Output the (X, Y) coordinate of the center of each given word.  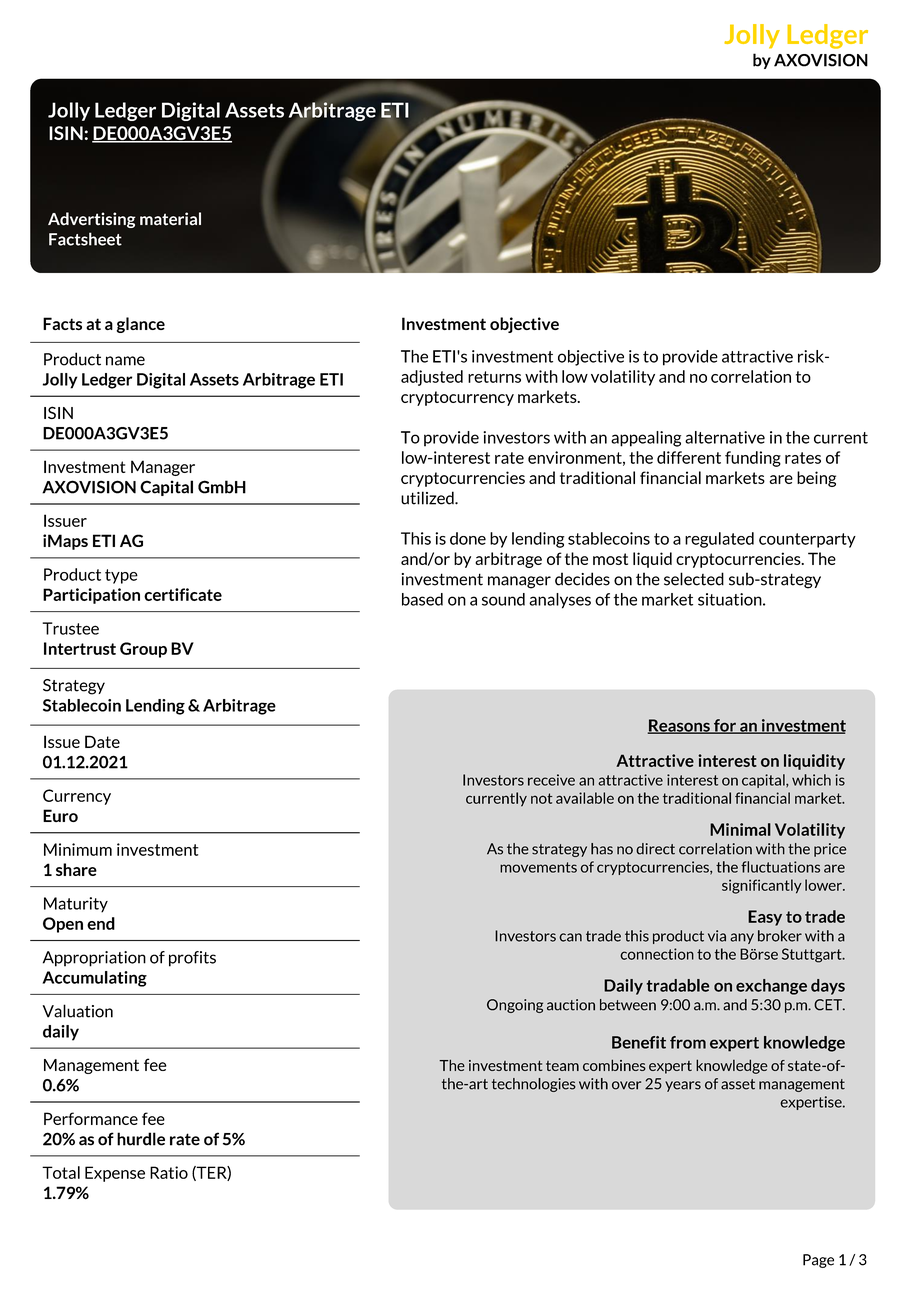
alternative (725, 437)
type (121, 576)
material (170, 219)
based (422, 599)
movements (538, 867)
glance (140, 325)
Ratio (169, 1172)
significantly (762, 886)
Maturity (76, 905)
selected (694, 579)
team (562, 1066)
